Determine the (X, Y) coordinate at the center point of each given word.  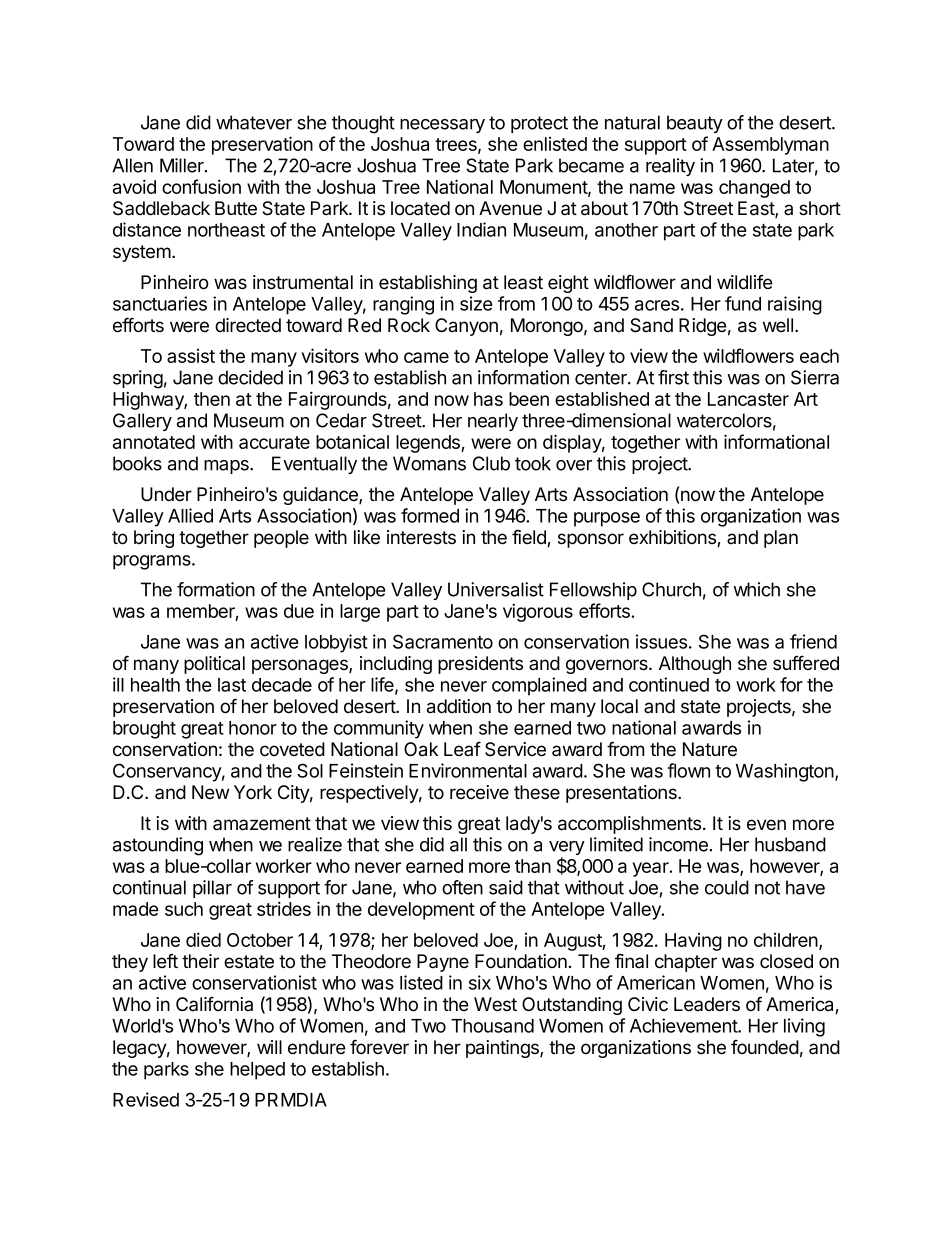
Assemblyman (770, 146)
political (214, 665)
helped (257, 1071)
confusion (201, 186)
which (756, 589)
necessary (442, 126)
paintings (503, 1049)
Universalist (496, 589)
